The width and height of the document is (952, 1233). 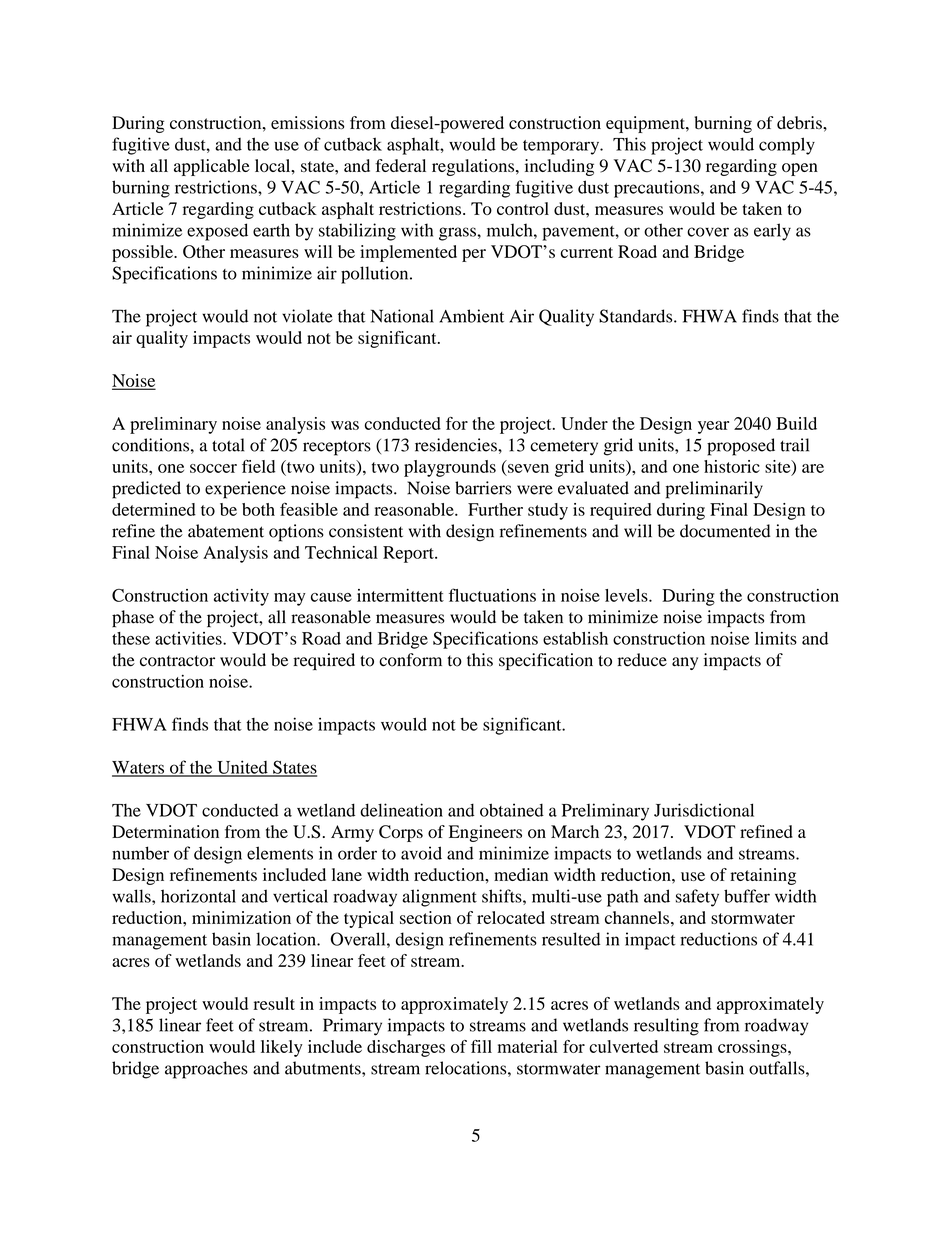 What do you see at coordinates (206, 1070) in the document?
I see `approaches` at bounding box center [206, 1070].
